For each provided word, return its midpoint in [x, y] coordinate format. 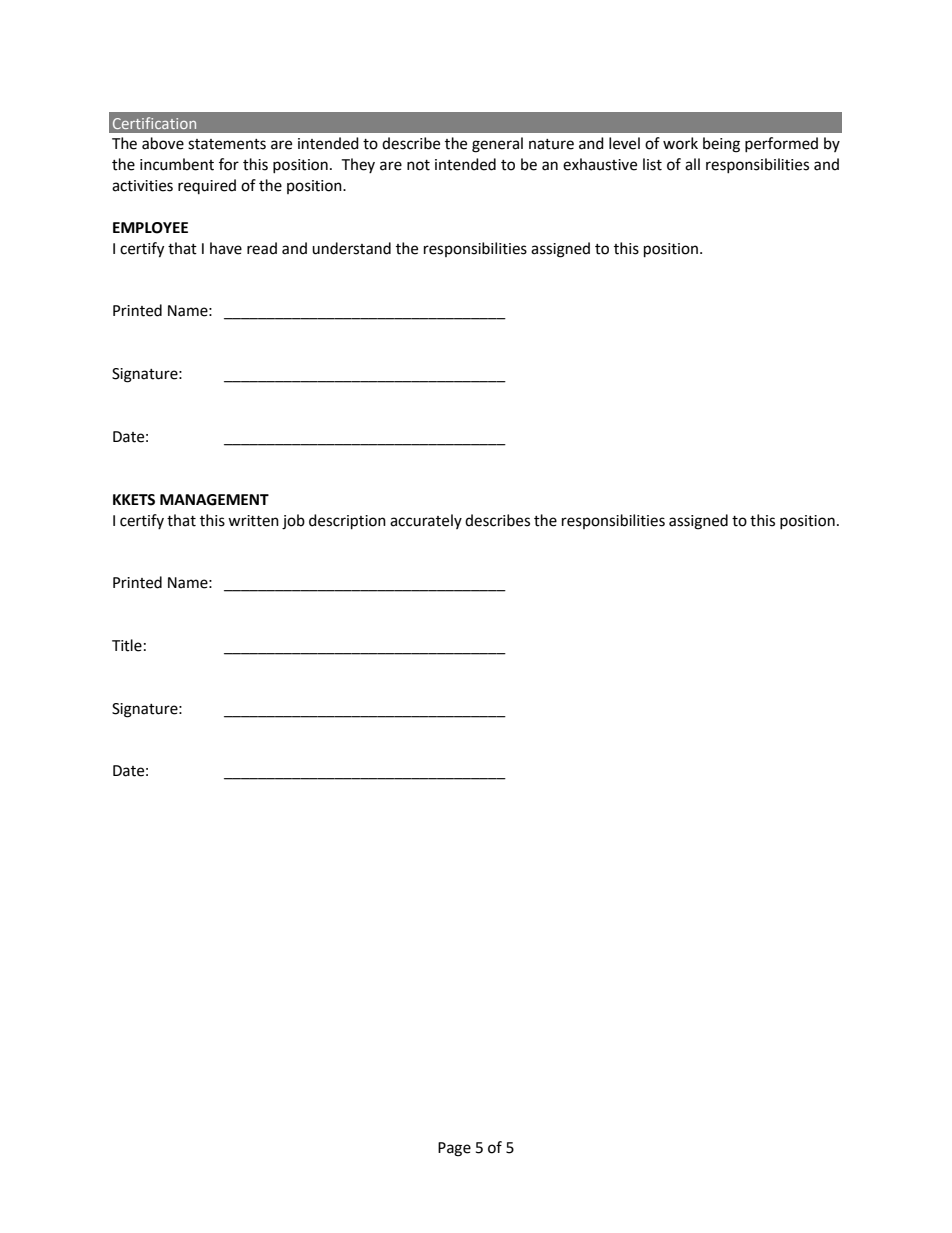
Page [454, 1149]
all [692, 164]
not [418, 165]
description [347, 522]
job [293, 522]
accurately [426, 521]
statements [227, 144]
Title [127, 645]
